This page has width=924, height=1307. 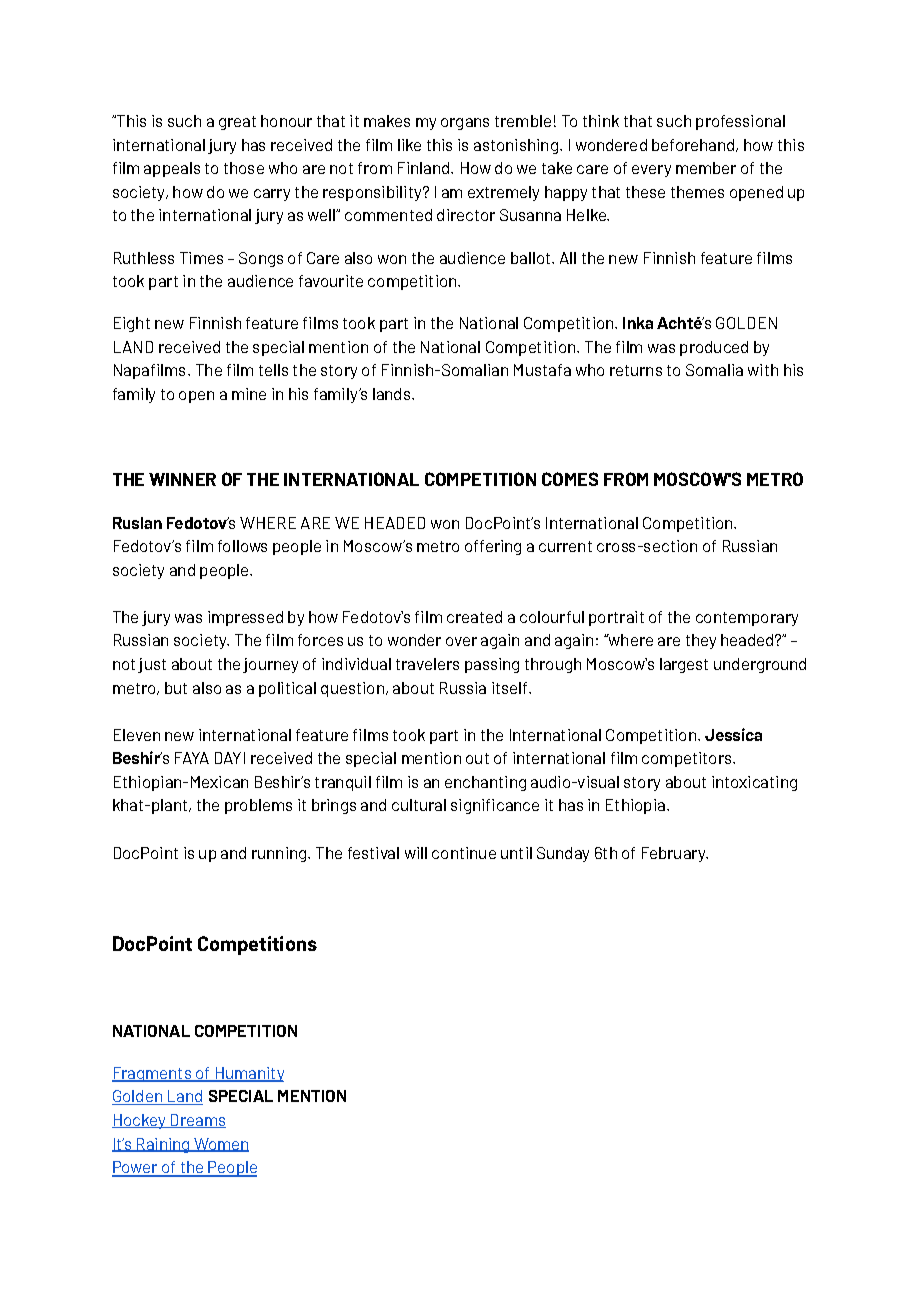 I want to click on organs, so click(x=465, y=124).
